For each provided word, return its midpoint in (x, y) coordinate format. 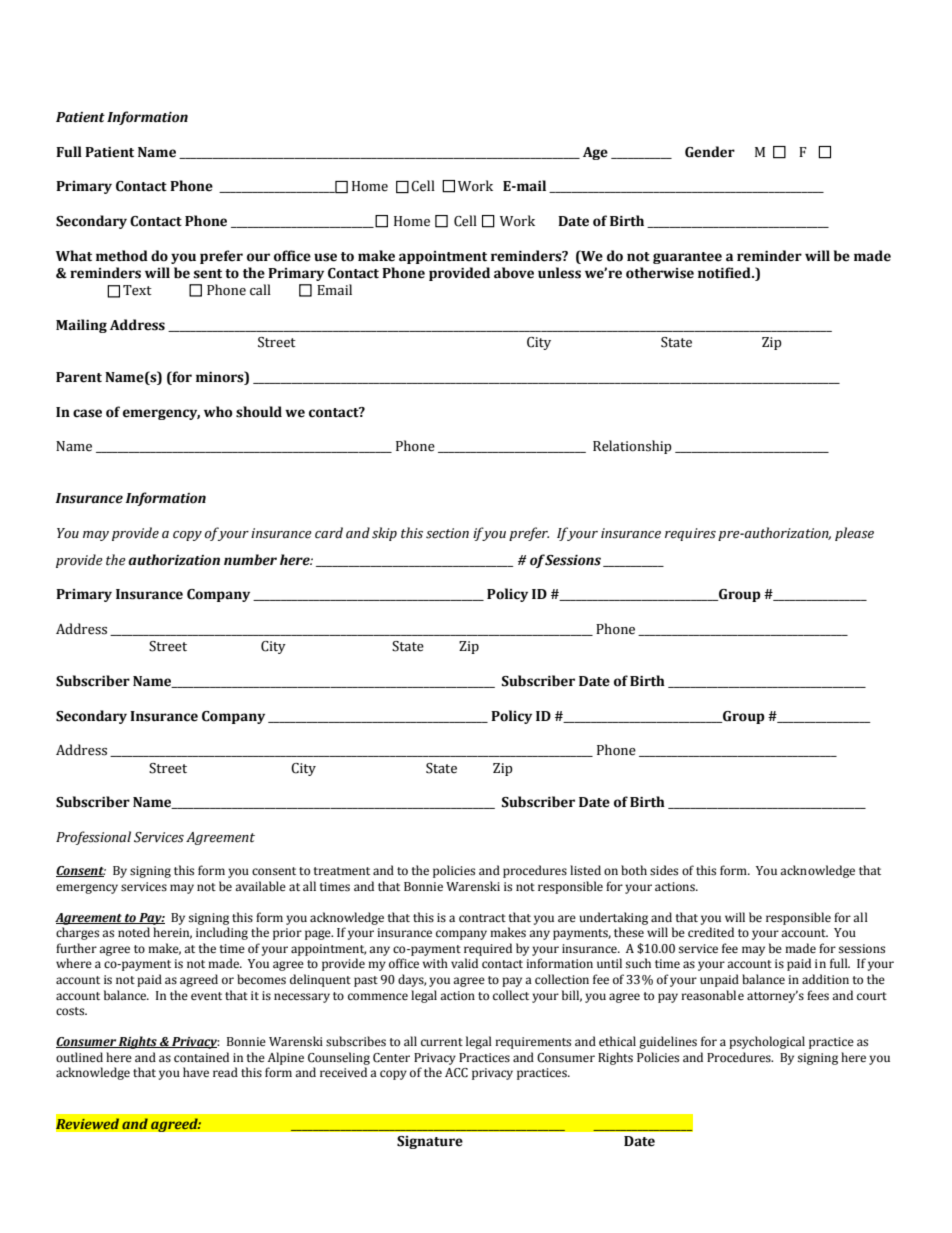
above (514, 273)
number (250, 560)
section (447, 533)
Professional (93, 838)
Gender (710, 152)
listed (585, 870)
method (122, 256)
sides (664, 870)
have (196, 1072)
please (854, 534)
